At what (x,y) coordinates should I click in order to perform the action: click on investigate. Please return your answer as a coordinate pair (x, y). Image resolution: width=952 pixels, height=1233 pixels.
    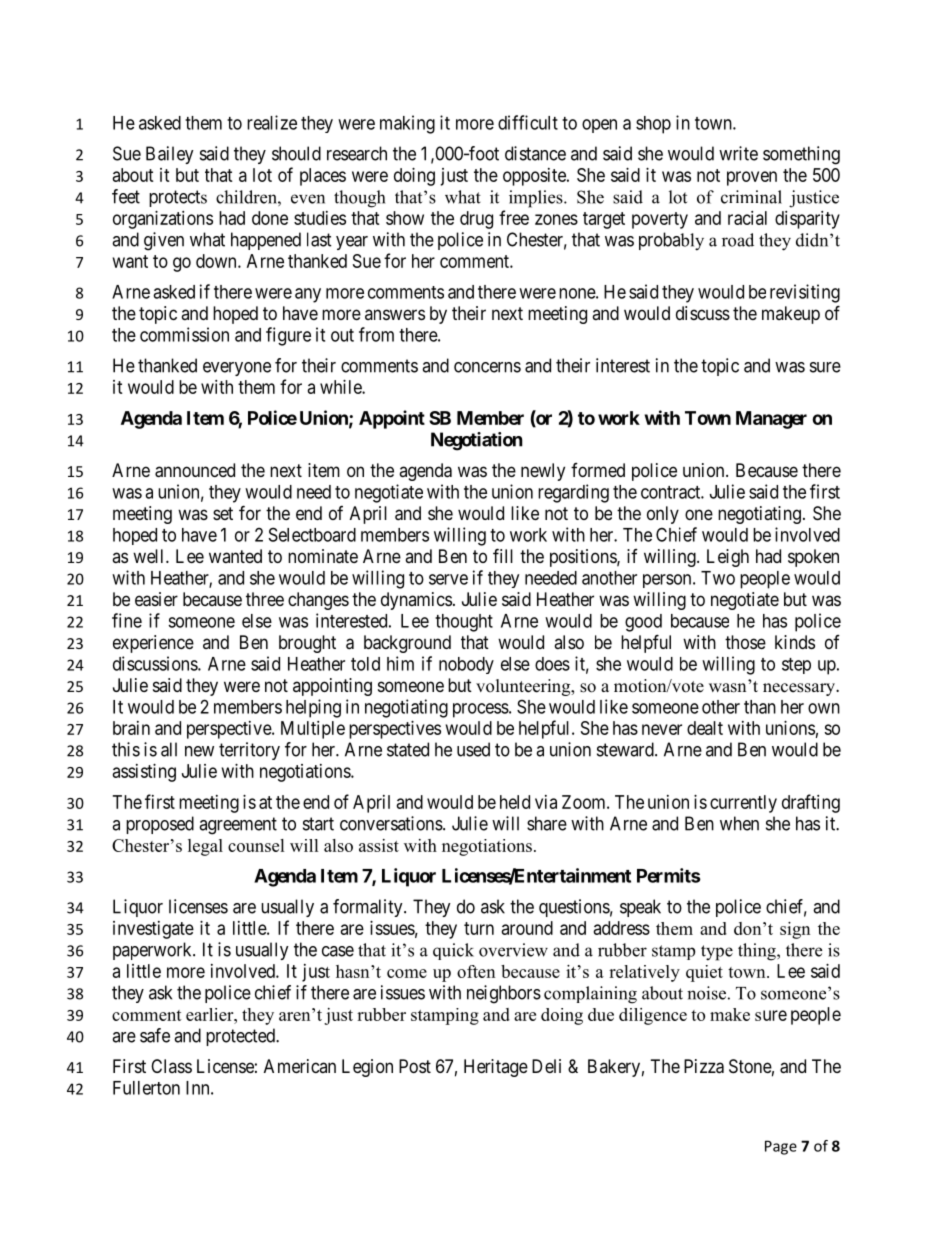
    Looking at the image, I should click on (153, 930).
